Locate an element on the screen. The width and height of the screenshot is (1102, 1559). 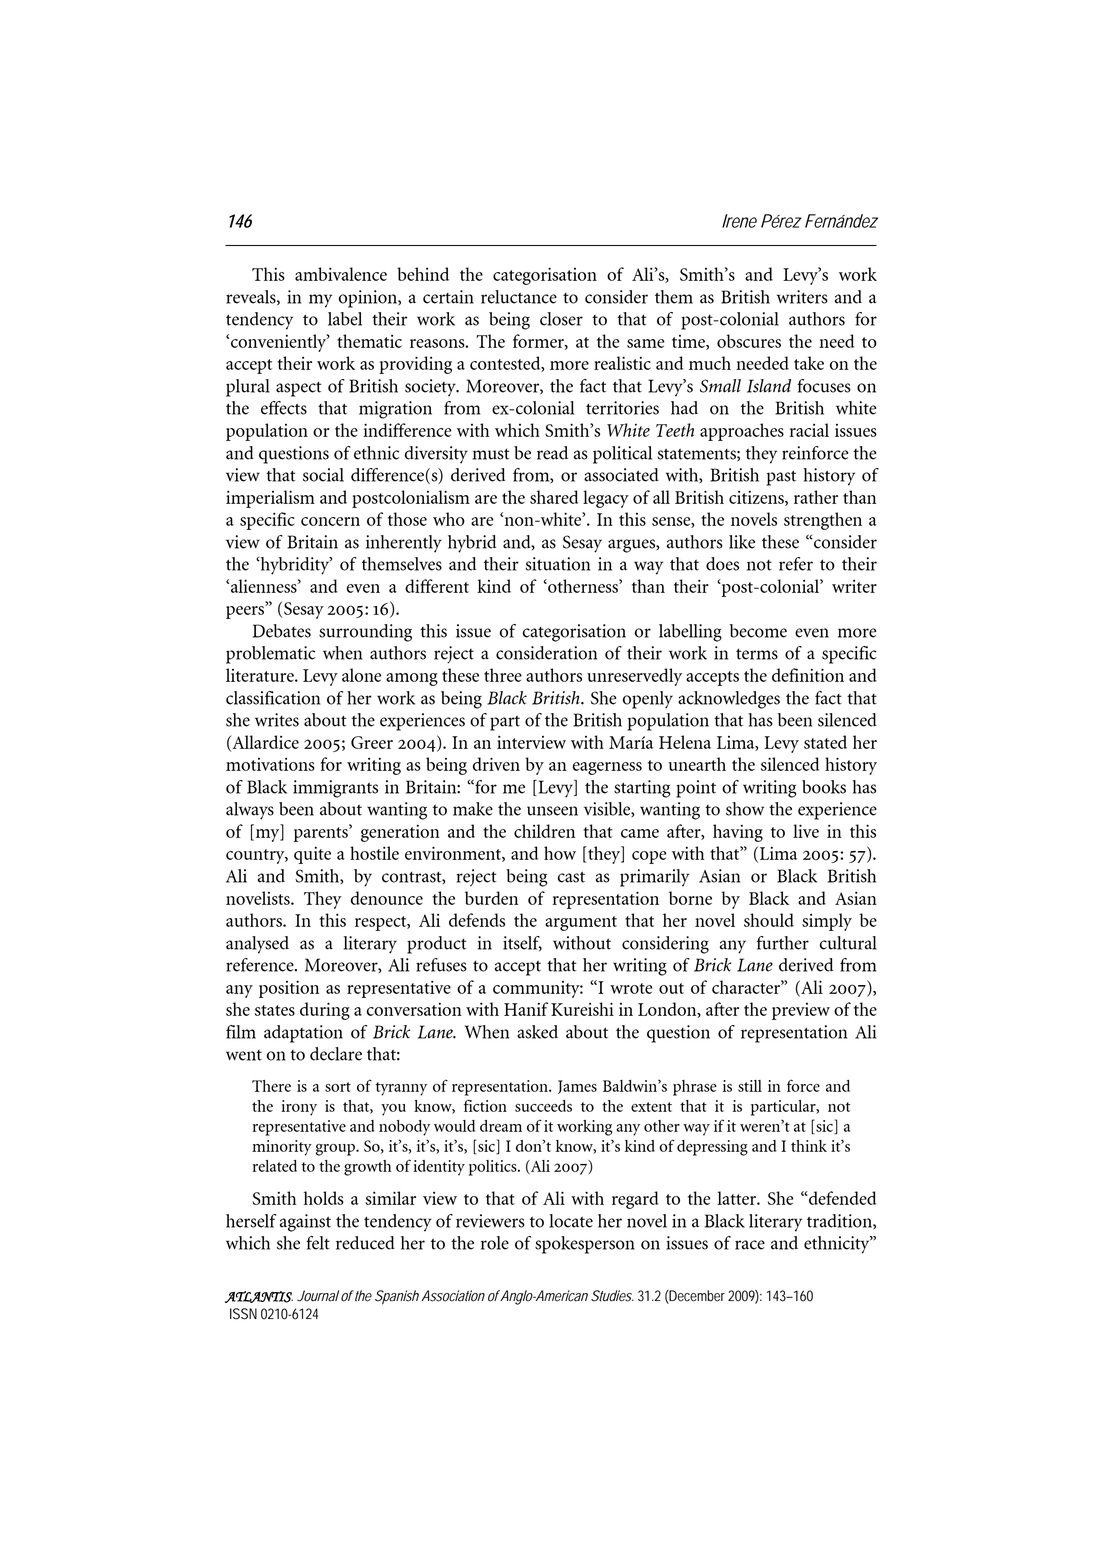
quite is located at coordinates (312, 855).
